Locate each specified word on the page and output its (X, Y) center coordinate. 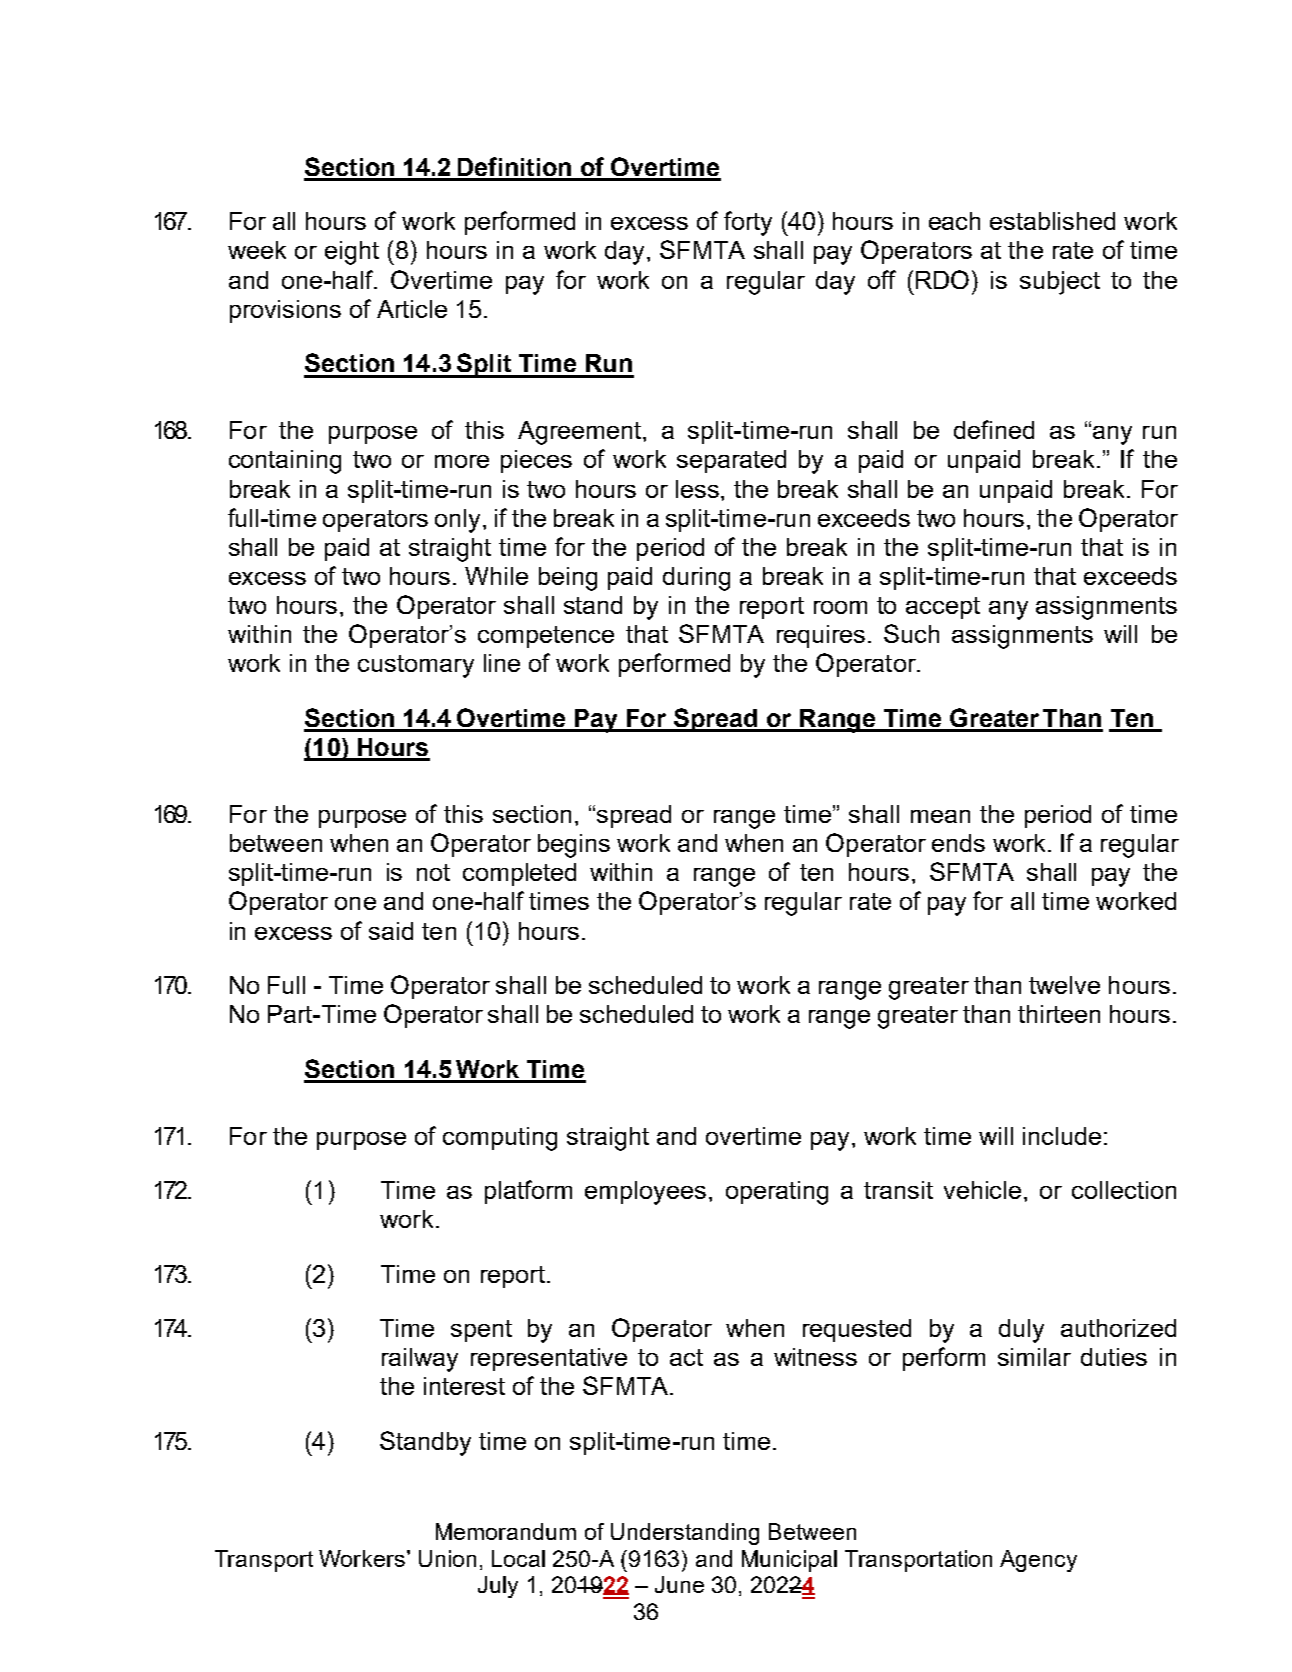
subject (1060, 283)
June (679, 1584)
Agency (1038, 1561)
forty (748, 223)
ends (958, 843)
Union (447, 1558)
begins (574, 846)
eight (352, 253)
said (391, 931)
